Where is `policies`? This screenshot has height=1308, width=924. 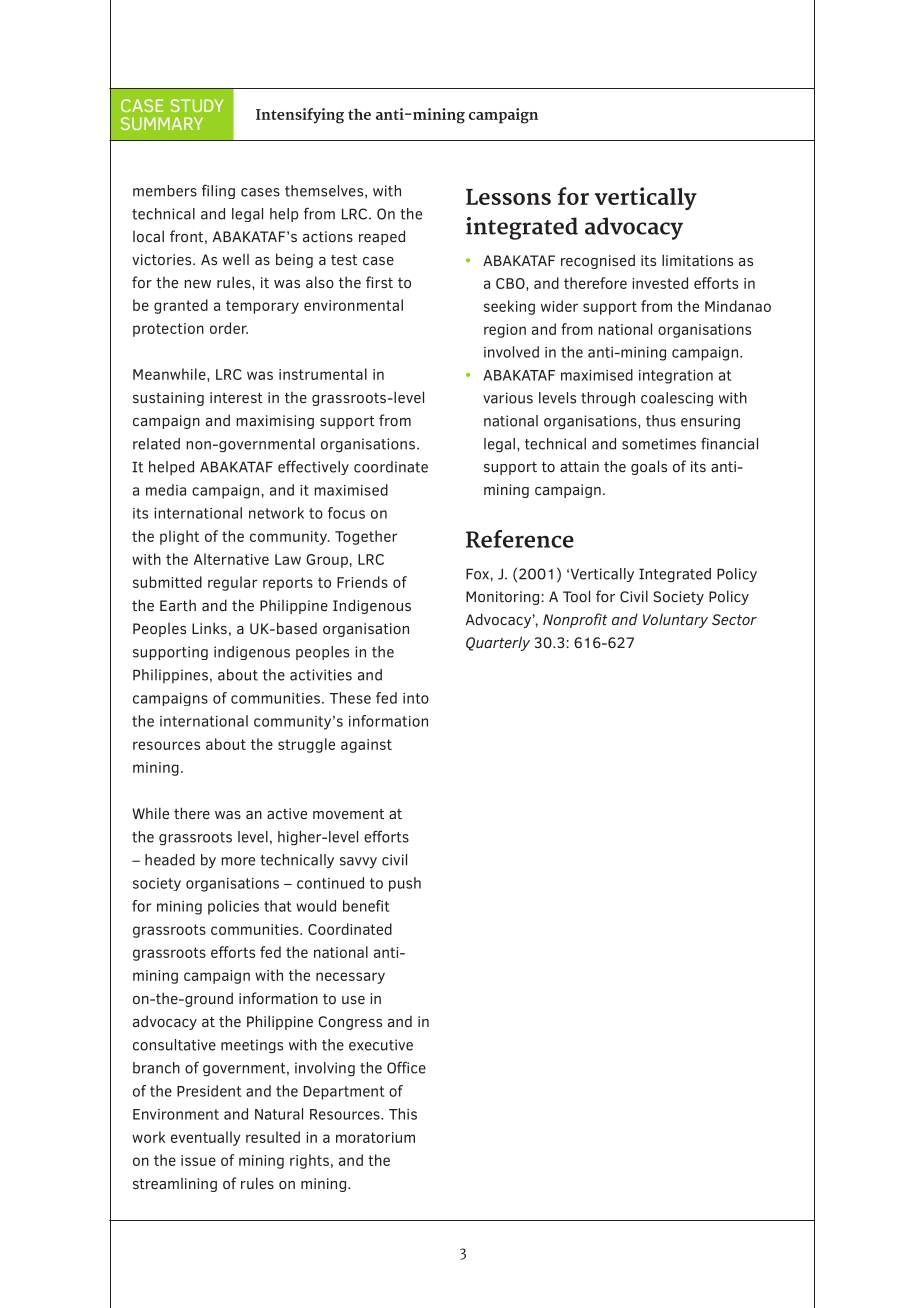
policies is located at coordinates (233, 907).
